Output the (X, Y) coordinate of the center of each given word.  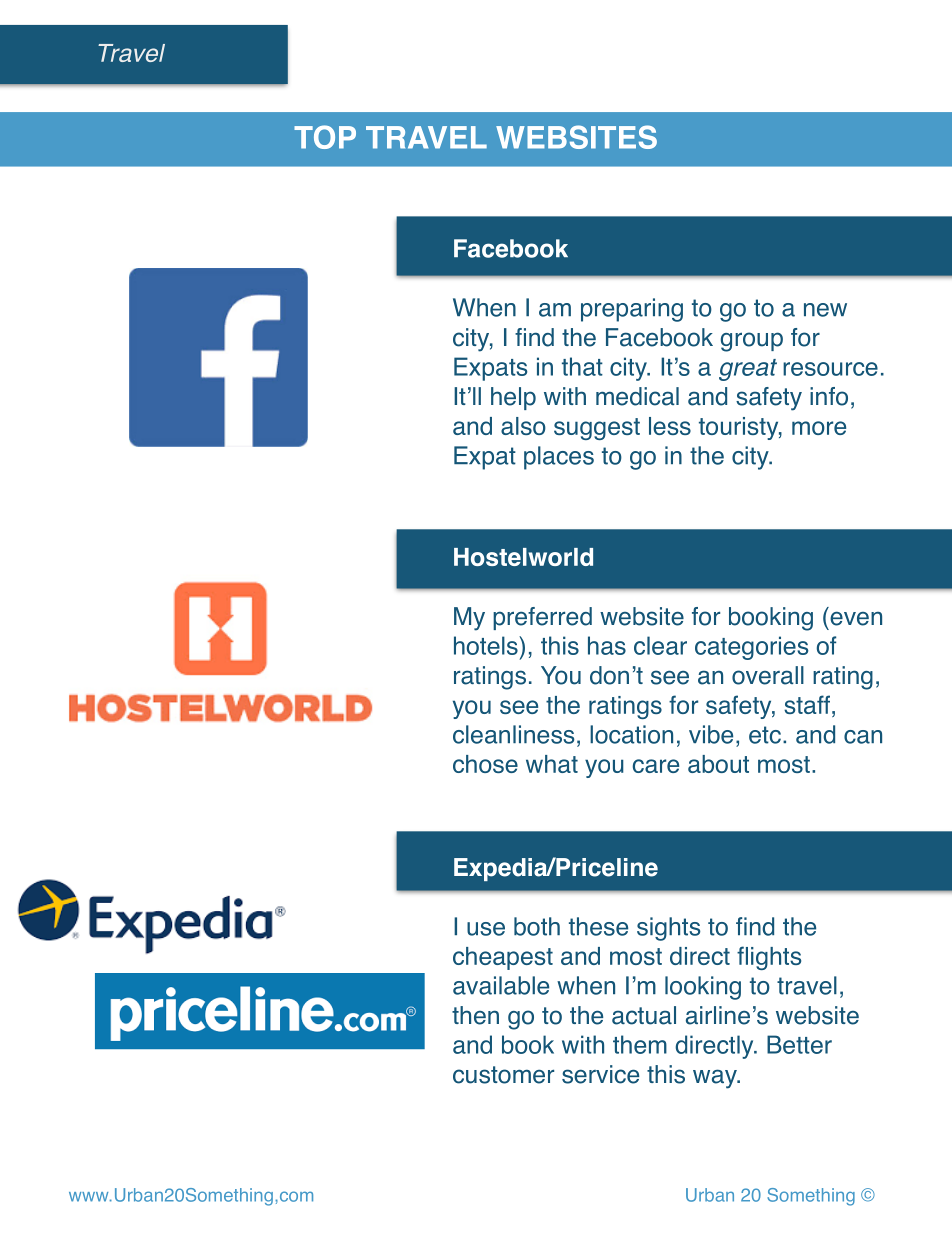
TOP (325, 137)
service (600, 1074)
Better (799, 1044)
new (825, 310)
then (475, 1015)
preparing (632, 310)
